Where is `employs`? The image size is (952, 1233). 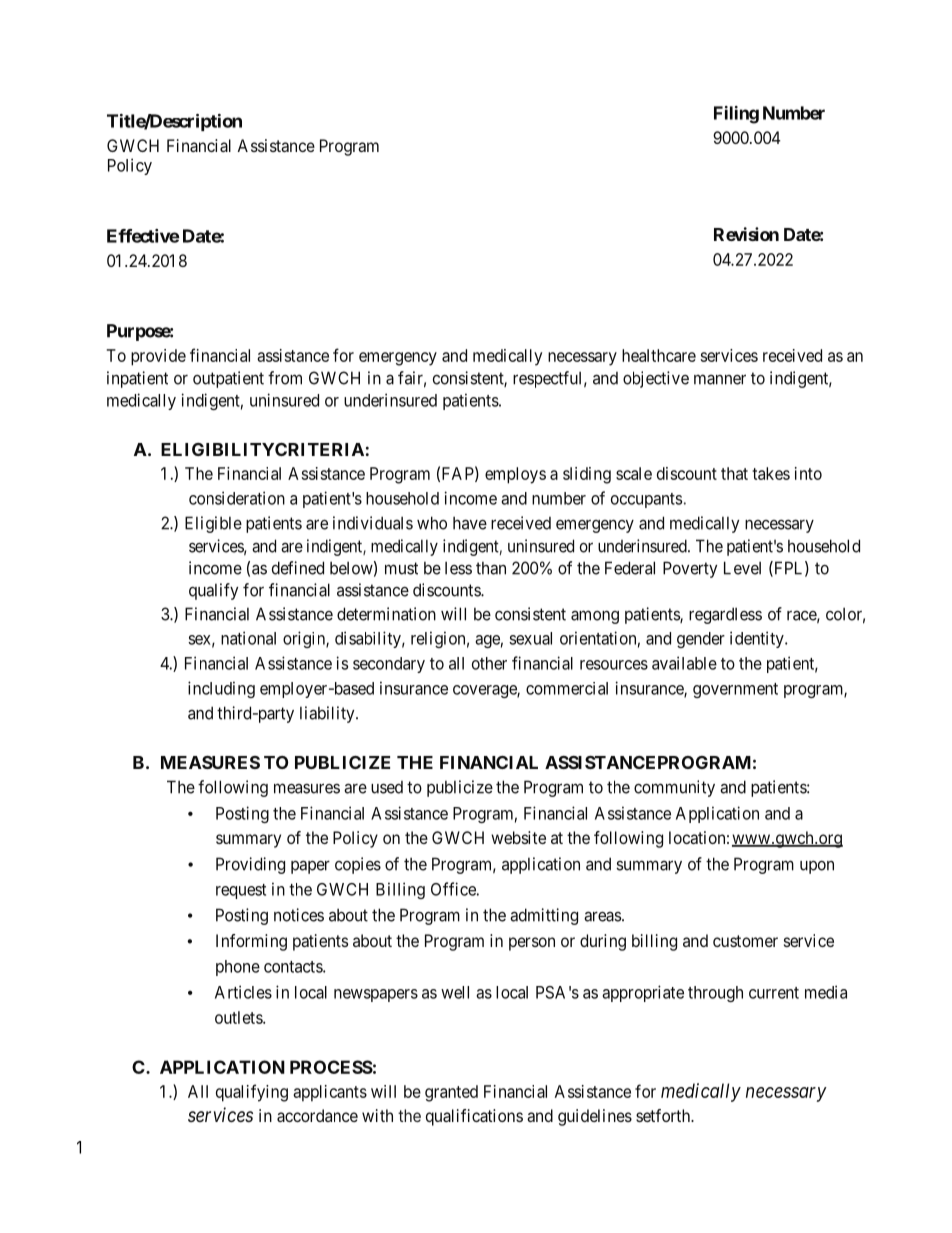 employs is located at coordinates (515, 475).
